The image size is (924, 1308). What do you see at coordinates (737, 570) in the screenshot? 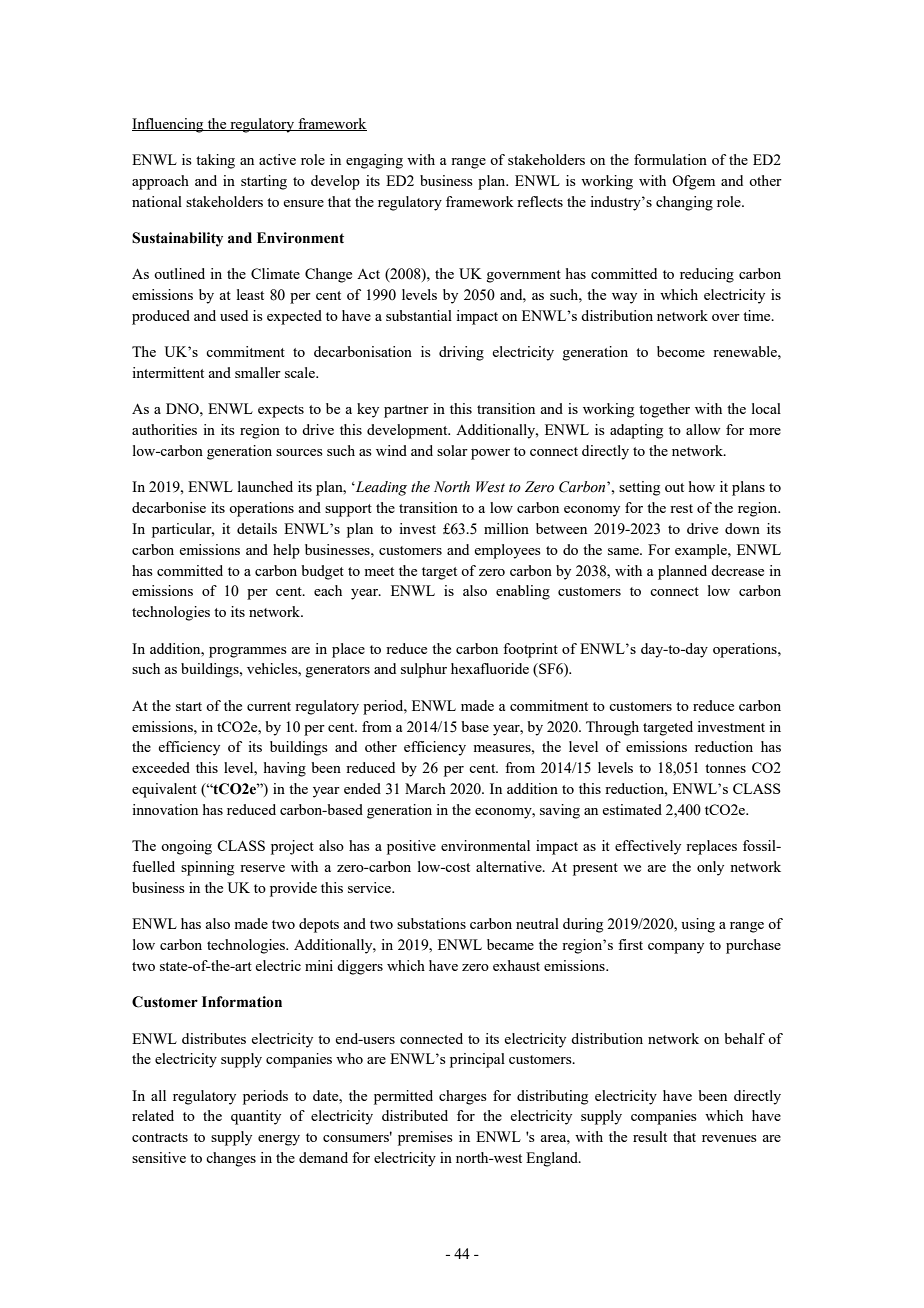
I see `decrease` at bounding box center [737, 570].
